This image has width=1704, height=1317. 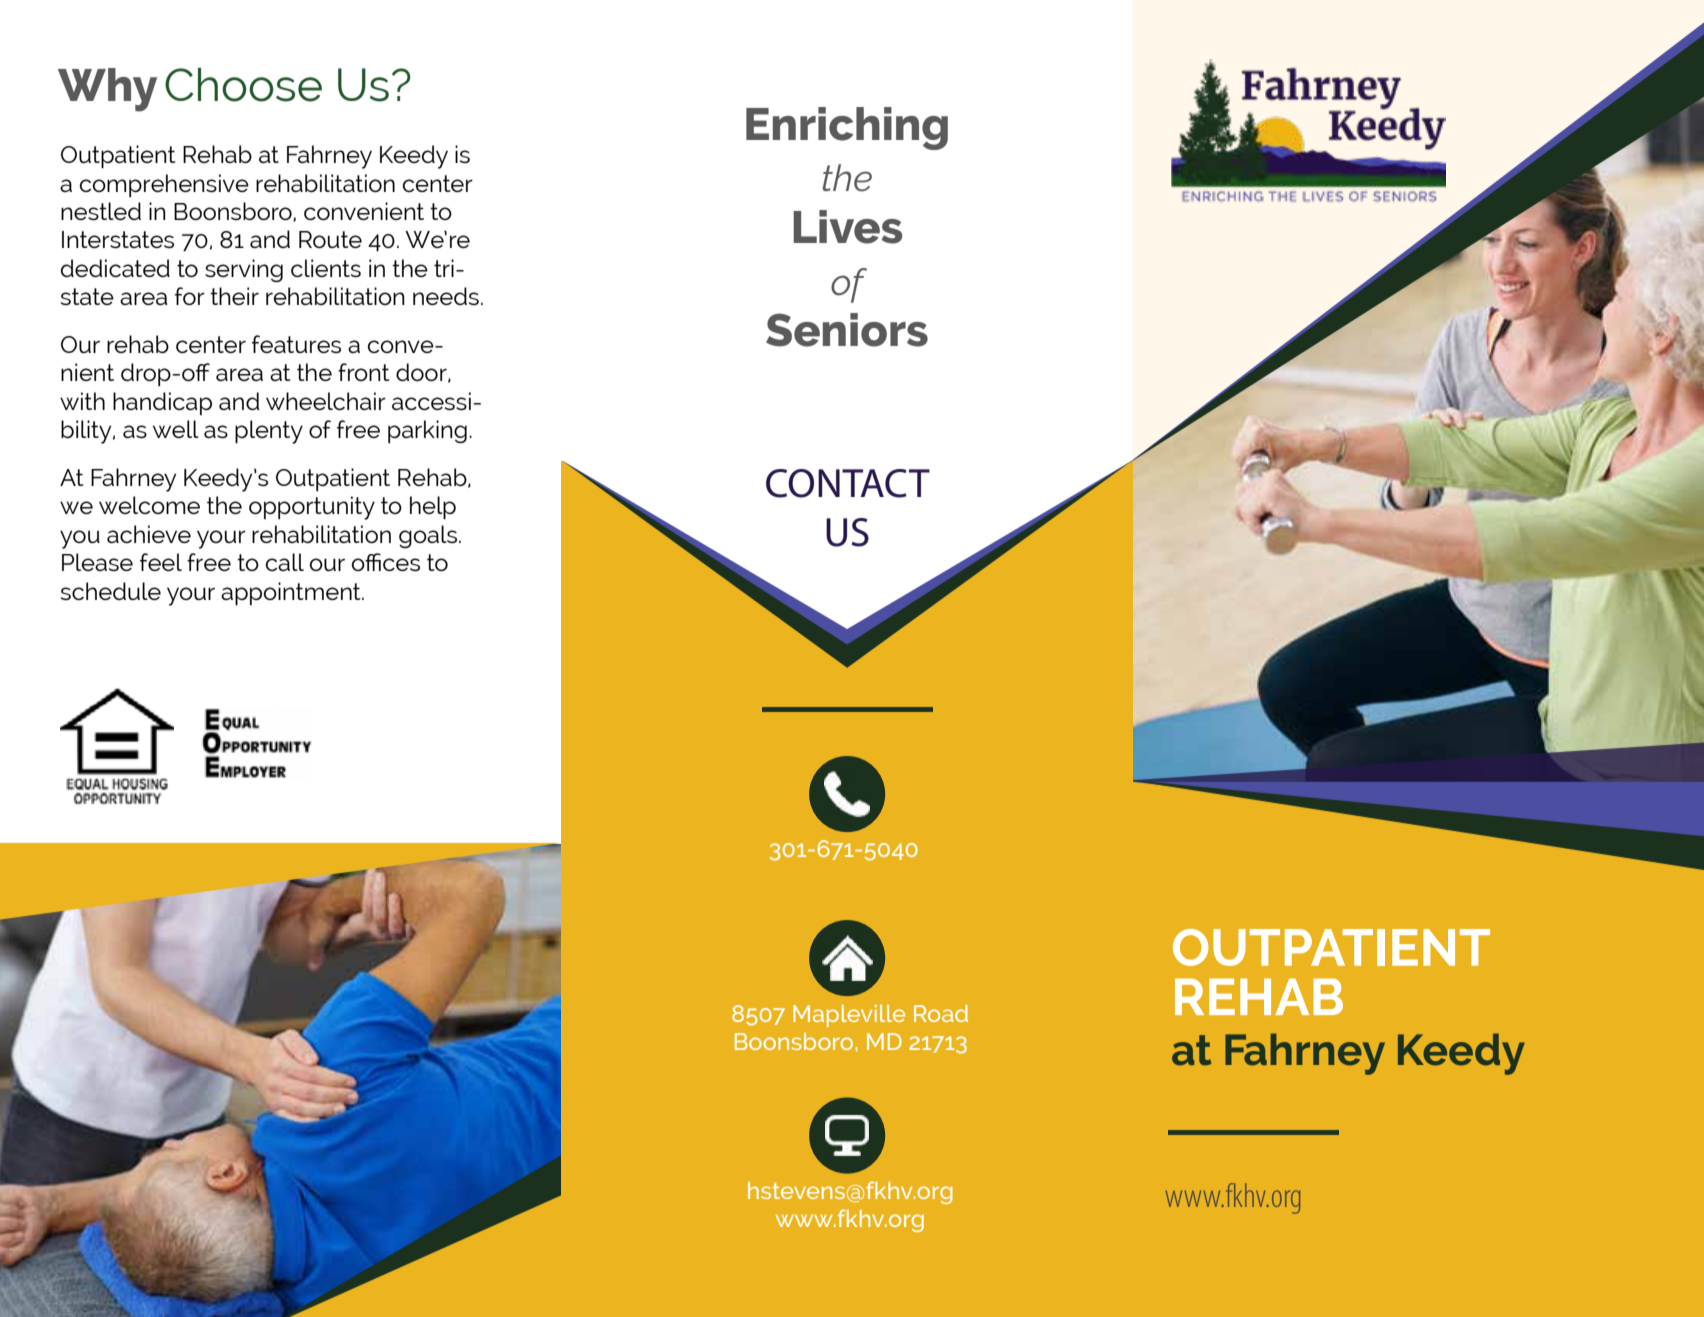 I want to click on offices, so click(x=386, y=562).
